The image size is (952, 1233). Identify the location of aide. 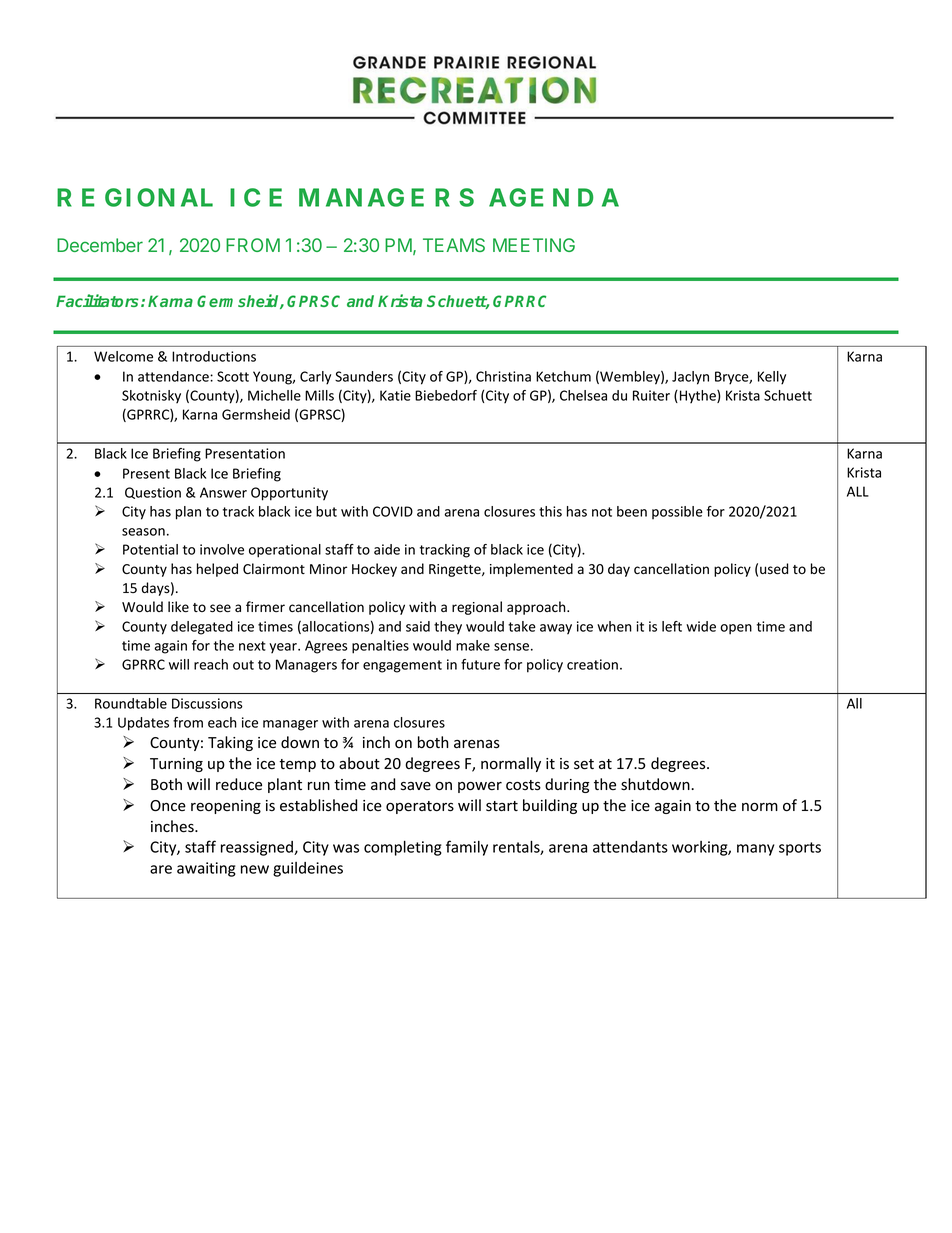
(387, 549).
